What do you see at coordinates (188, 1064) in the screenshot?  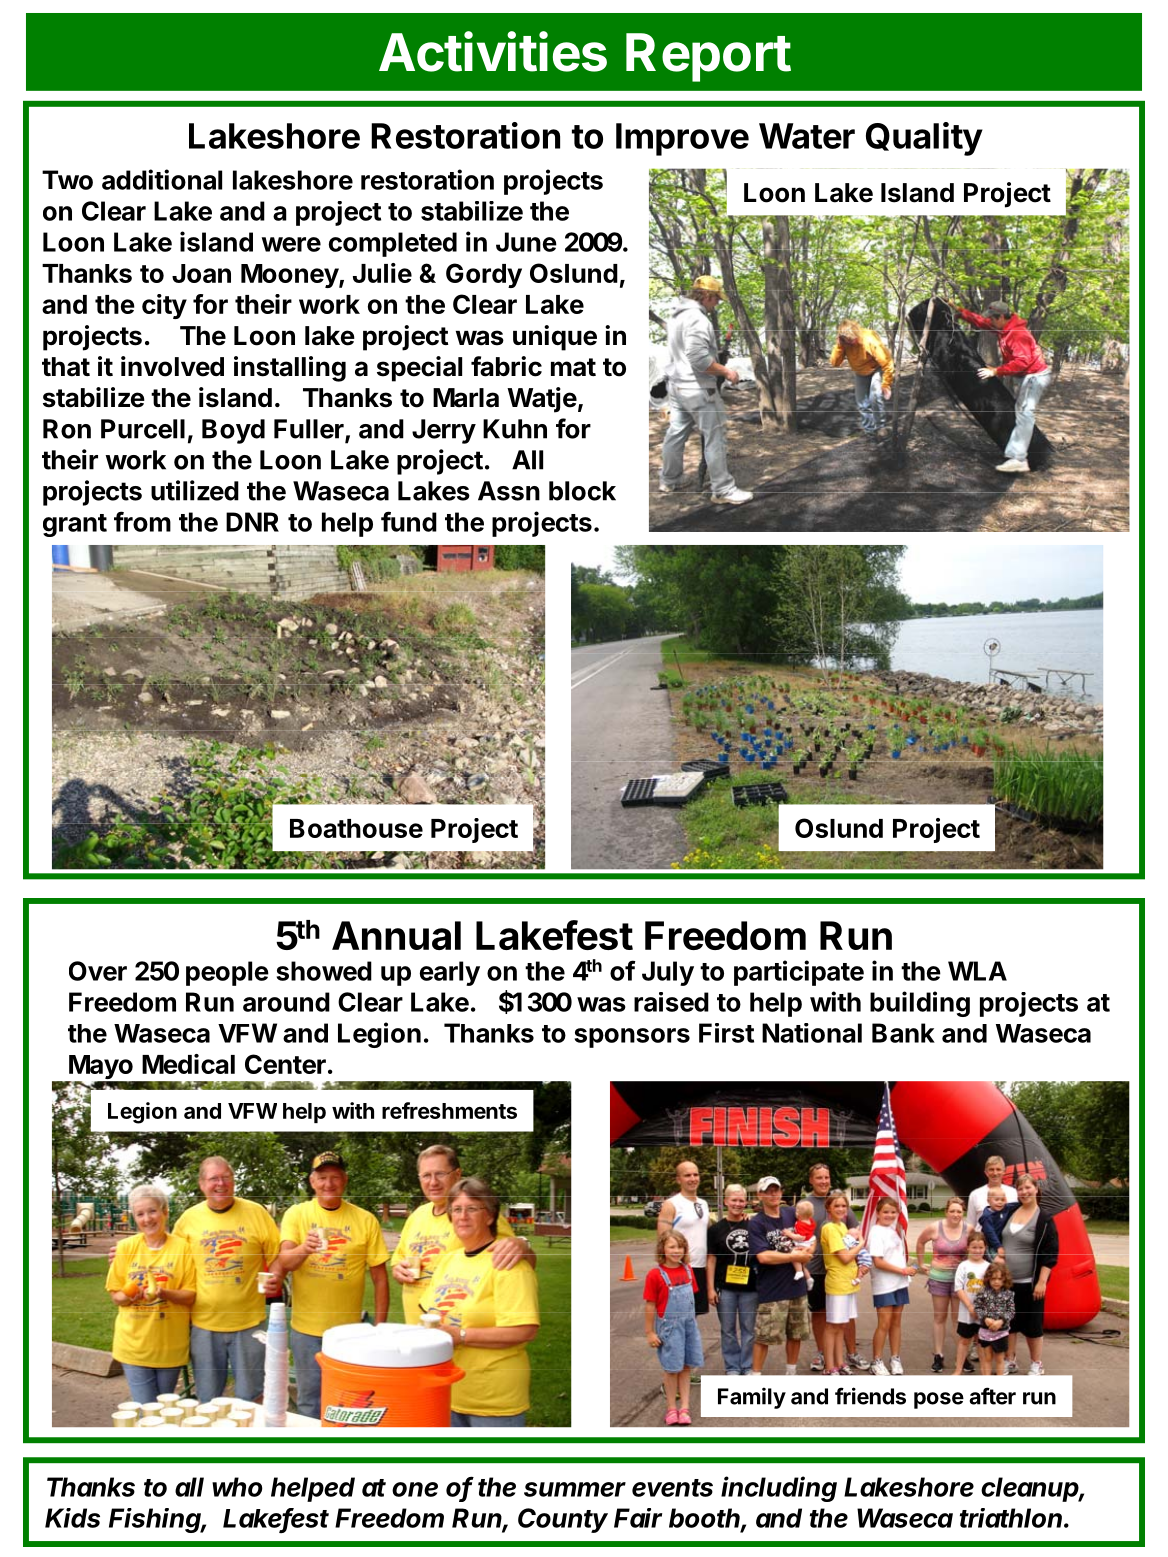 I see `Medical` at bounding box center [188, 1064].
